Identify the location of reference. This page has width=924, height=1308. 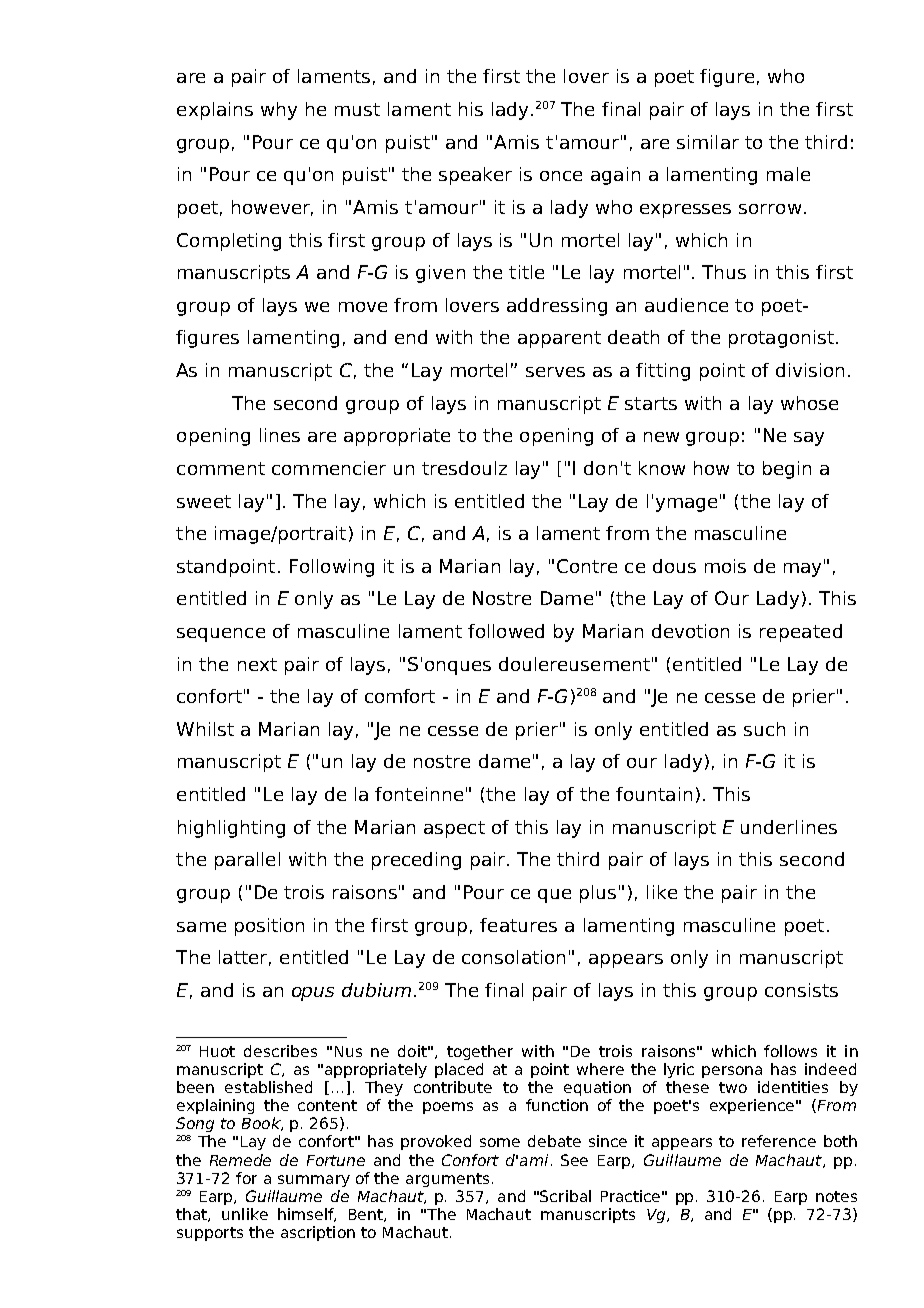
(779, 1141).
